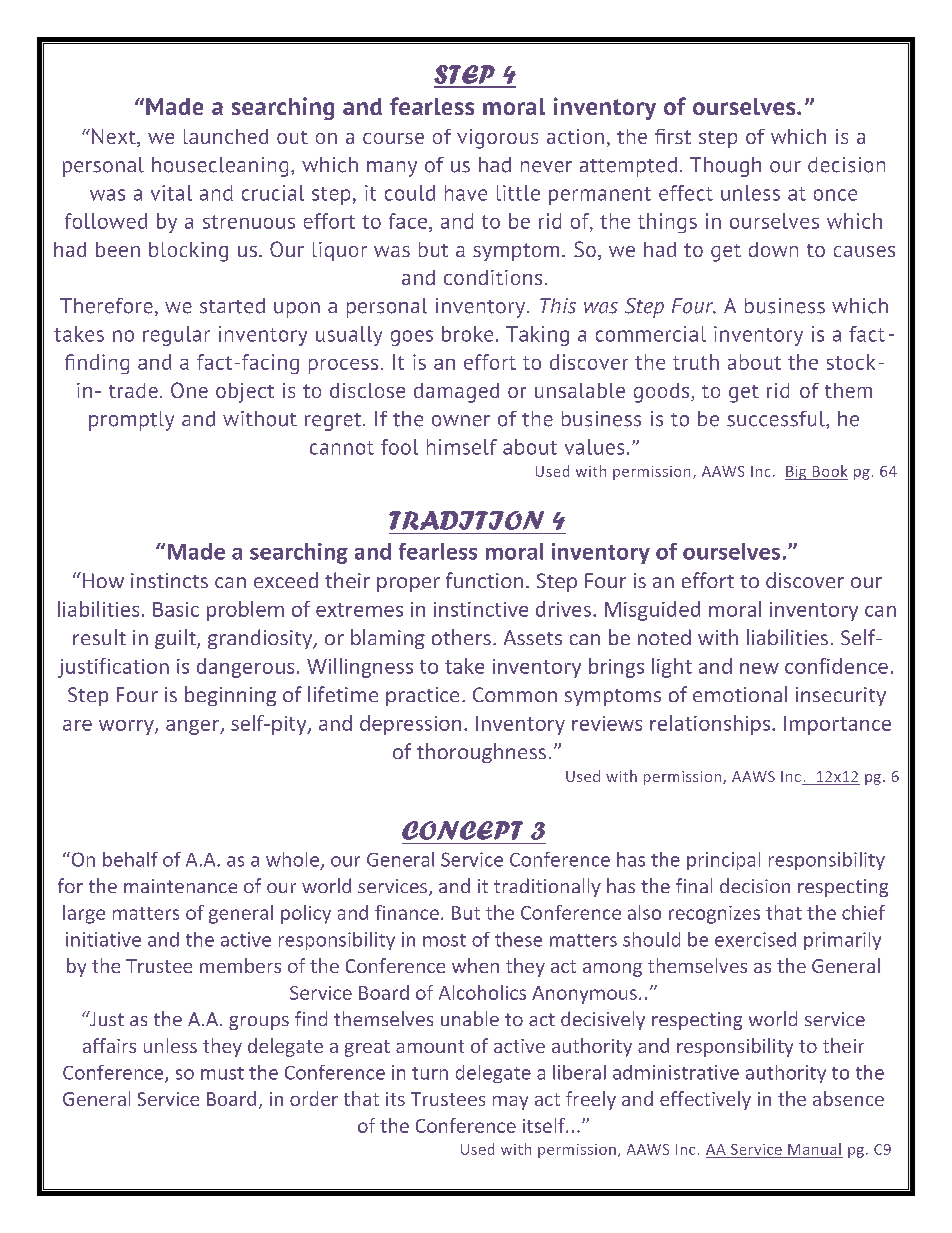 The image size is (952, 1233). I want to click on guilt, so click(176, 639).
